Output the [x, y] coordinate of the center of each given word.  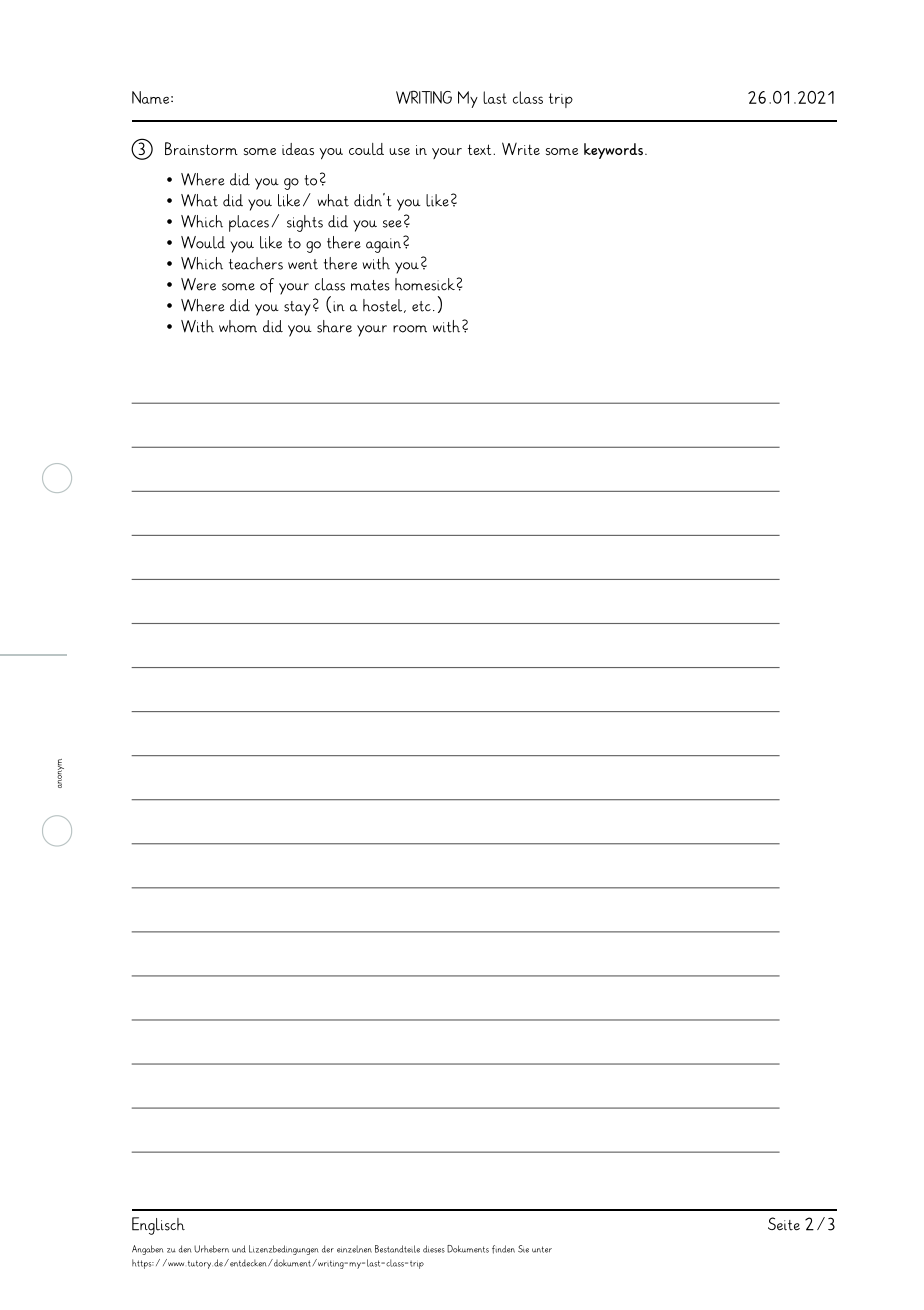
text [481, 149]
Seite [784, 1224]
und [239, 1249]
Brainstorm [201, 148]
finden [503, 1249]
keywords [613, 151]
